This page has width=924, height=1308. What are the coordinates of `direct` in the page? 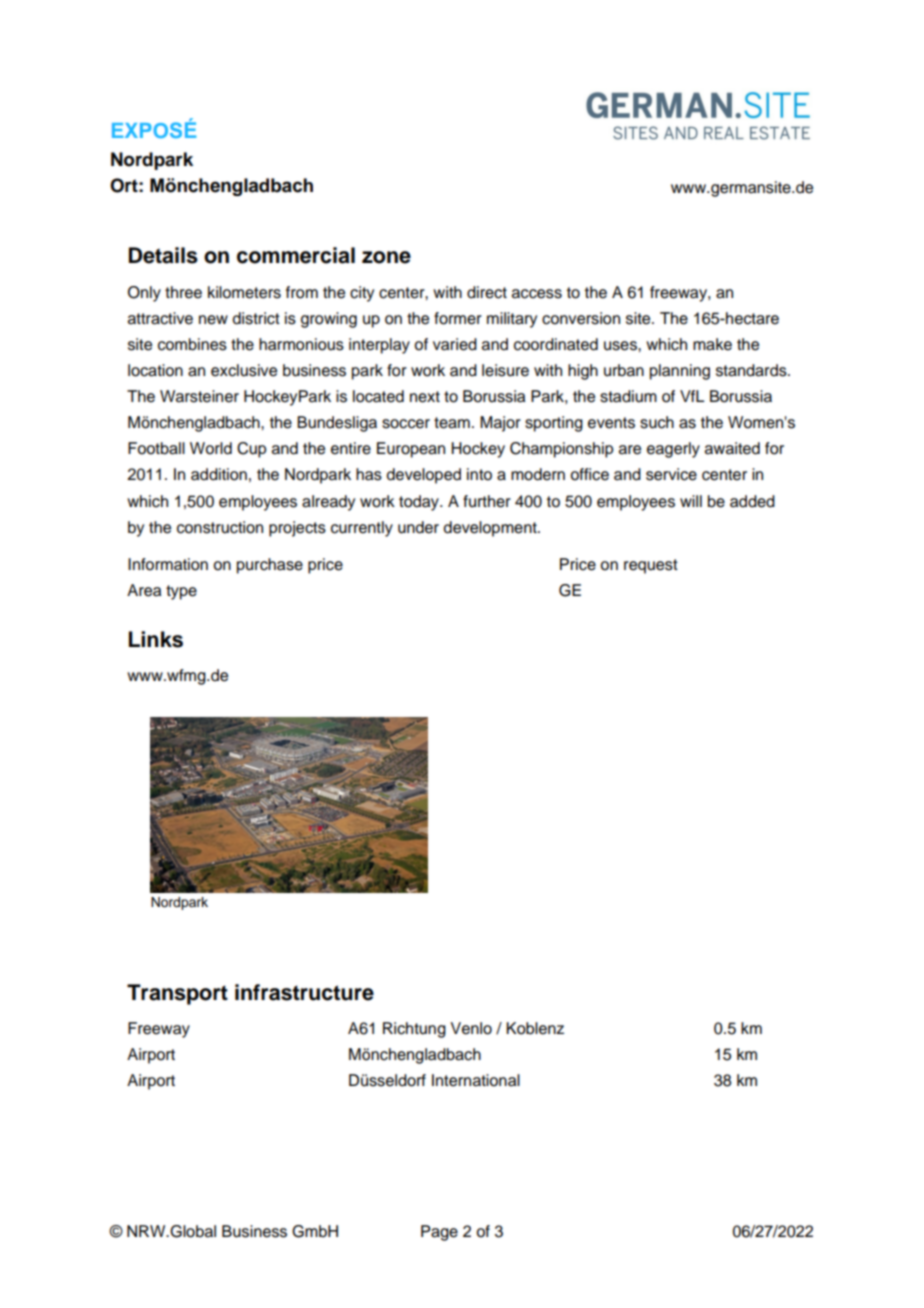 It's located at (487, 292).
